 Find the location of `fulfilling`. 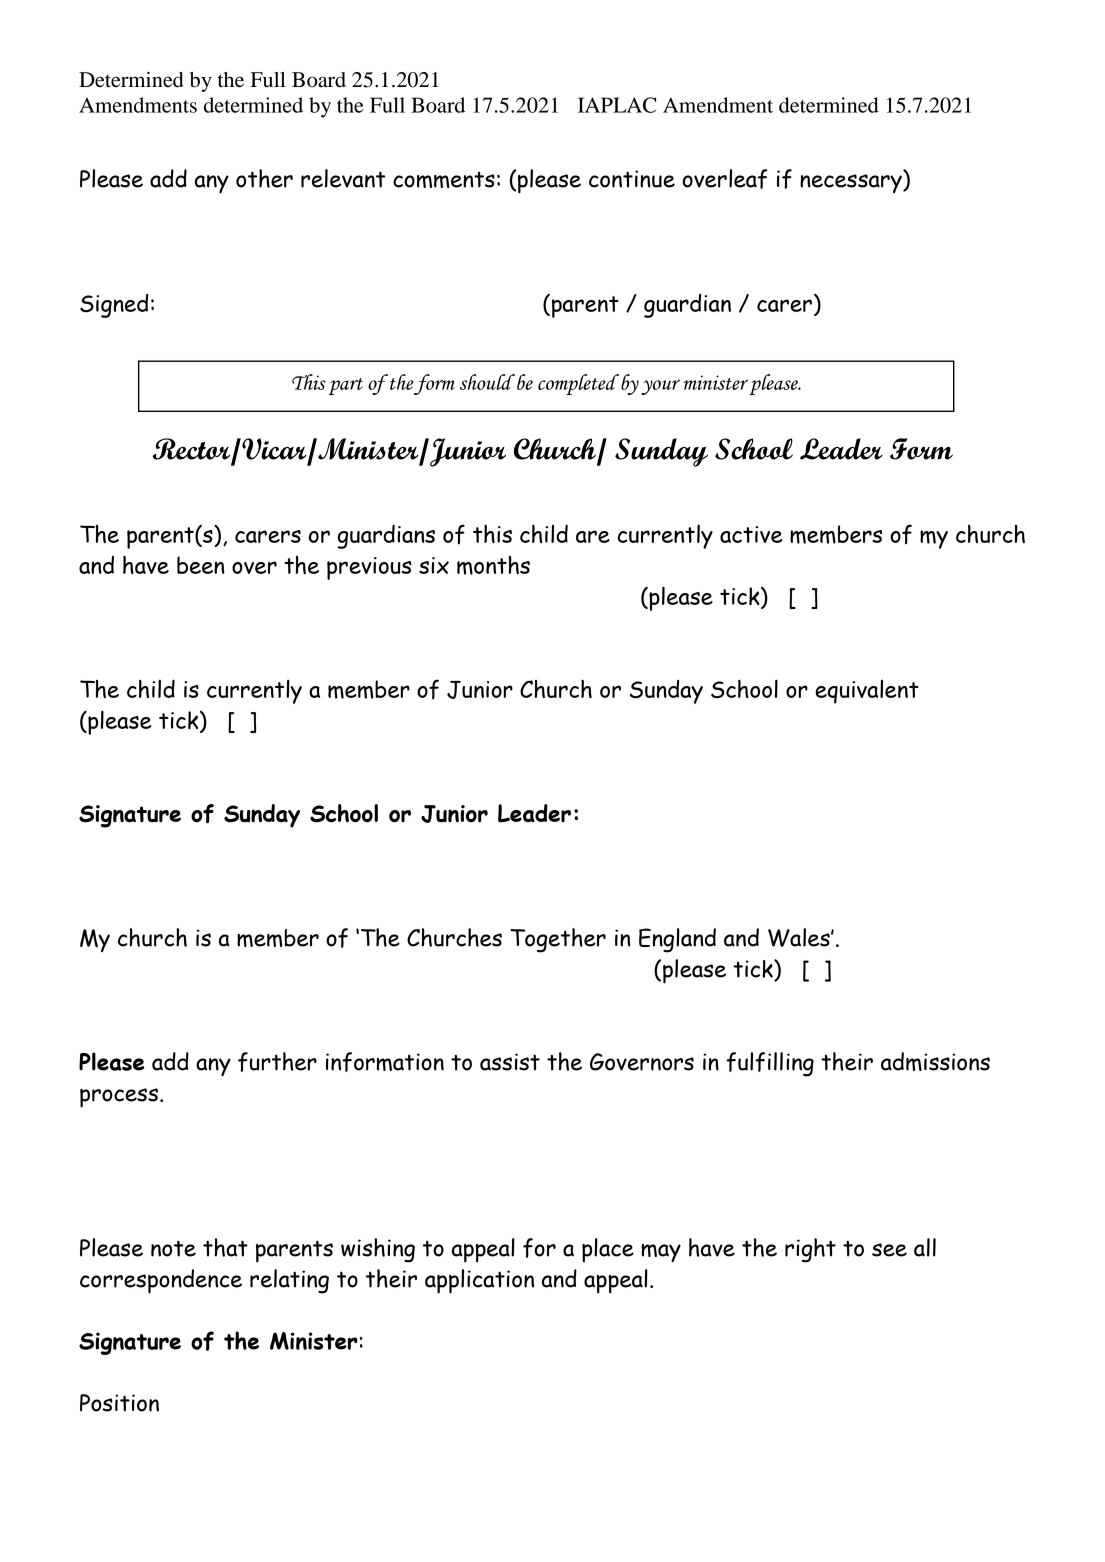

fulfilling is located at coordinates (770, 1064).
